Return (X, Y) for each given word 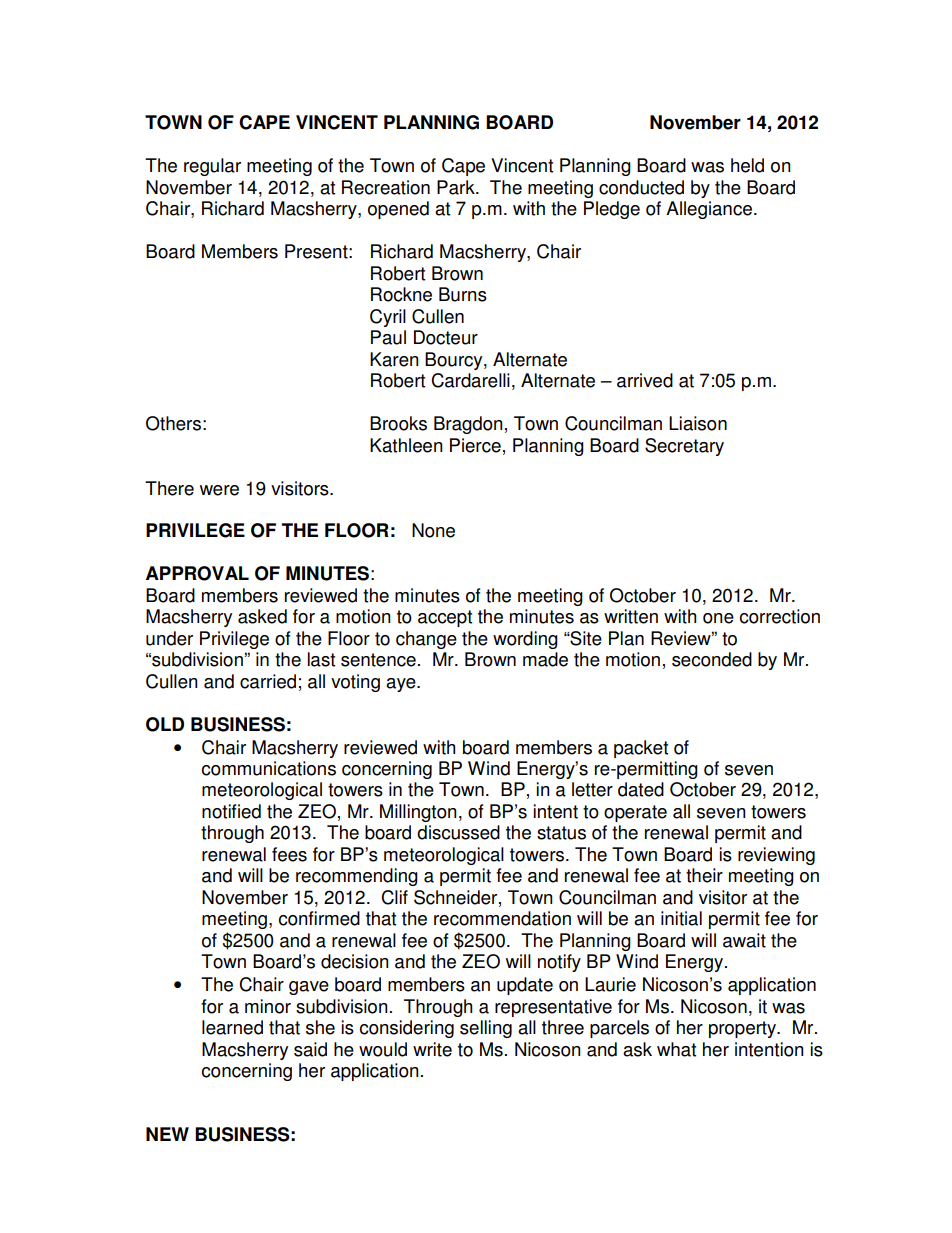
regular (212, 167)
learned (232, 1027)
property (743, 1029)
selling (486, 1029)
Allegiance (709, 210)
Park (457, 187)
